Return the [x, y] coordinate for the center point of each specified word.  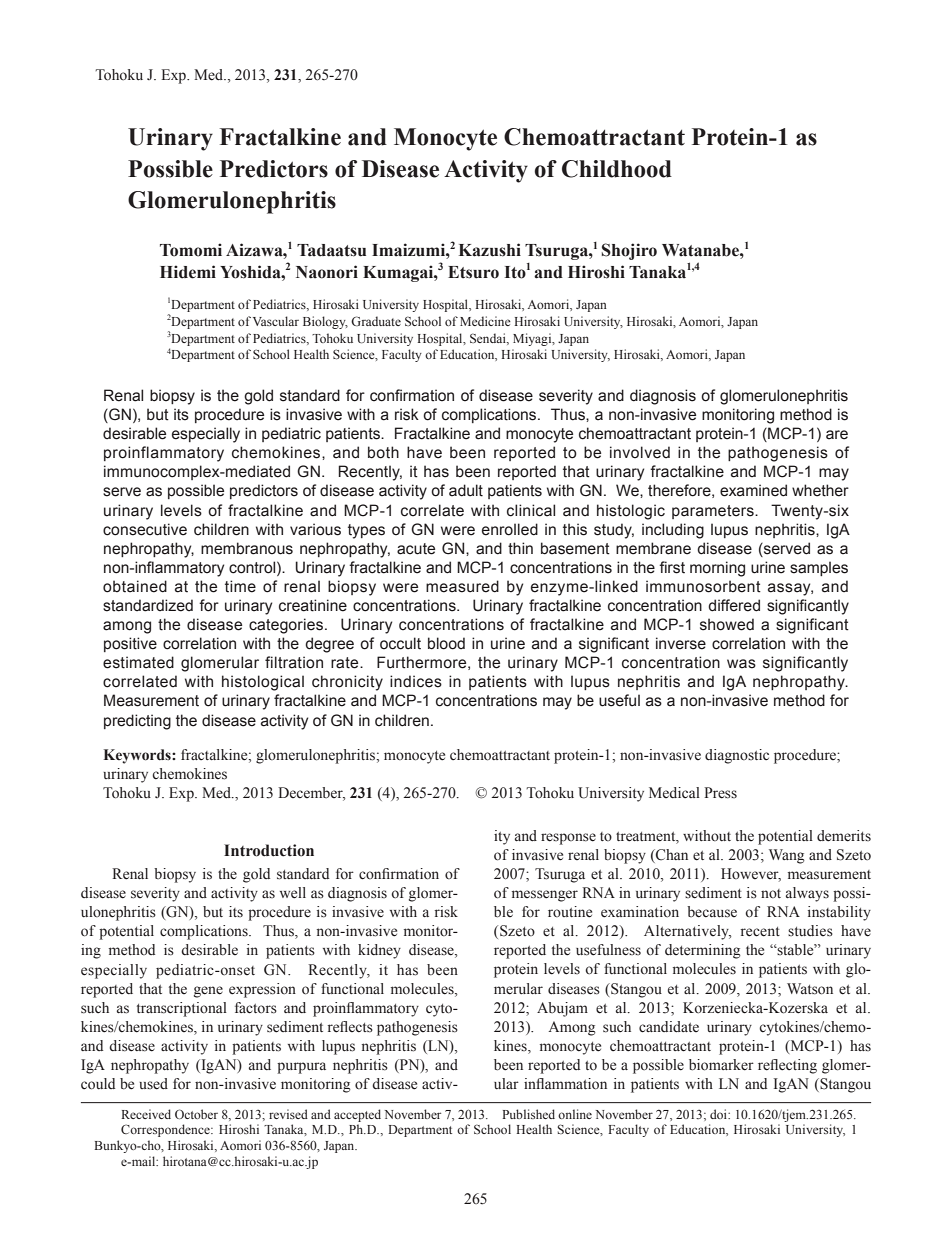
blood [446, 643]
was [741, 664]
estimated [138, 662]
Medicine [485, 321]
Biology [325, 322]
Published [528, 1114]
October [196, 1114]
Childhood [617, 169]
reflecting [787, 1066]
